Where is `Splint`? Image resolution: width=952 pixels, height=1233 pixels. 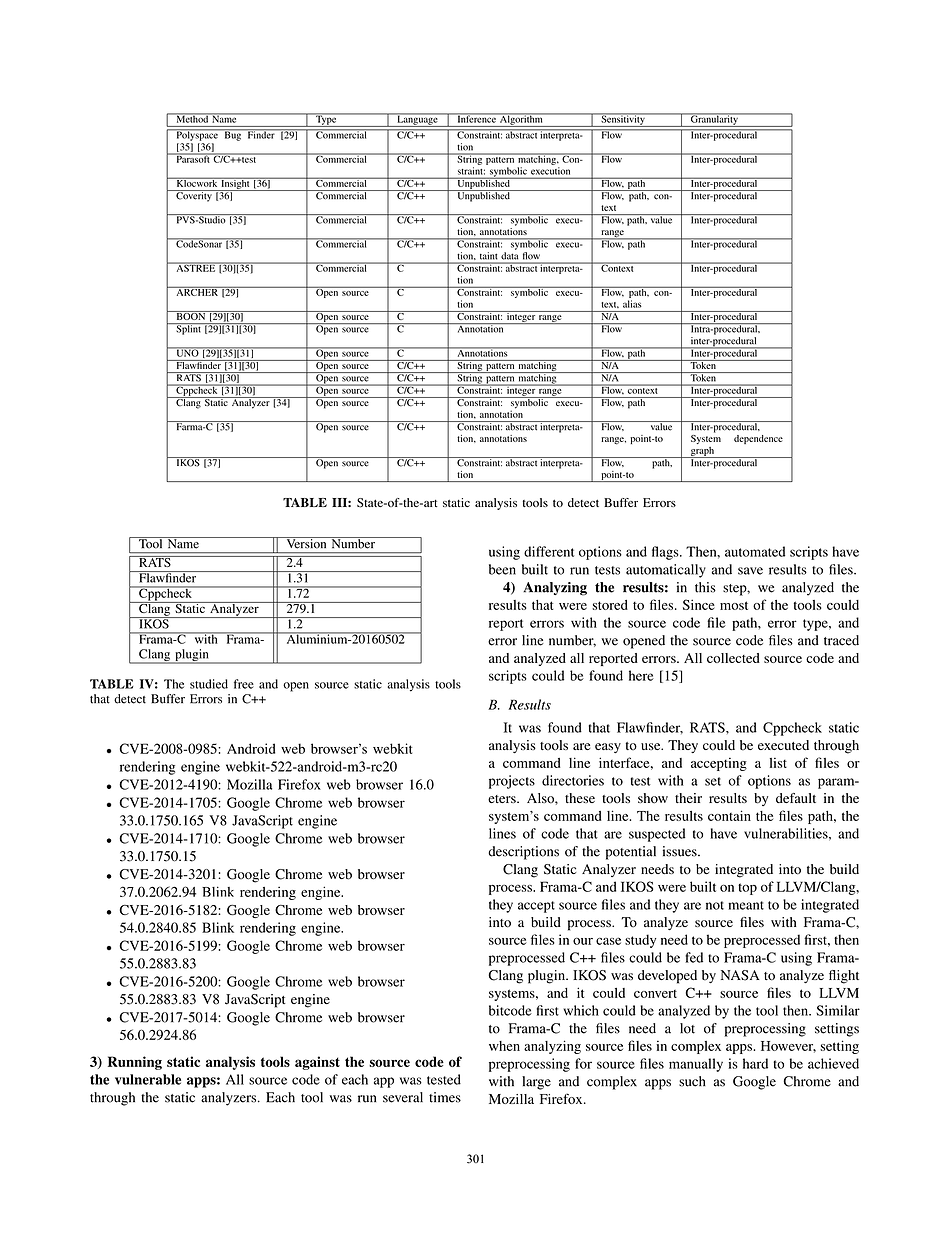
Splint is located at coordinates (188, 329).
